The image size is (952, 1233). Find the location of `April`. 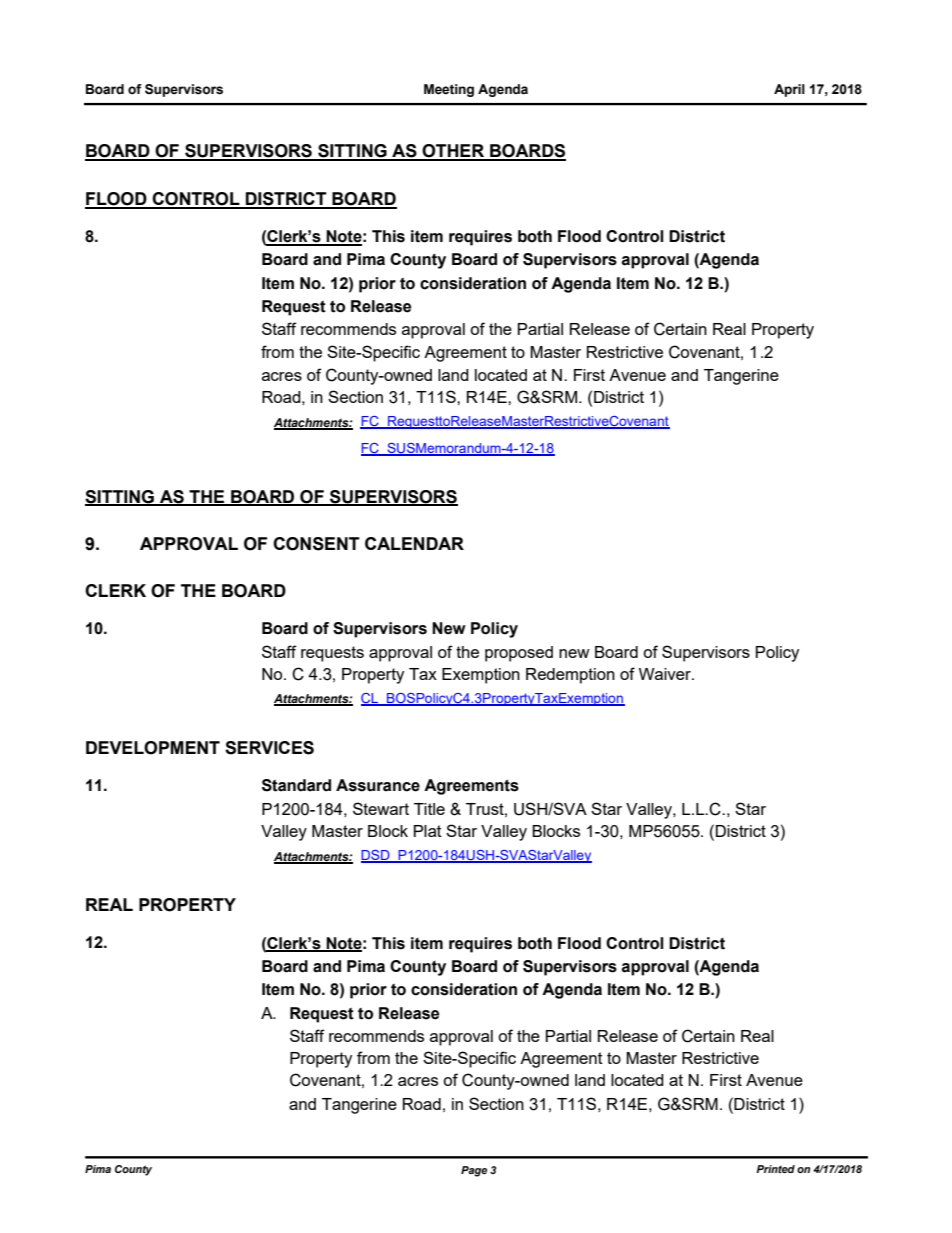

April is located at coordinates (789, 90).
